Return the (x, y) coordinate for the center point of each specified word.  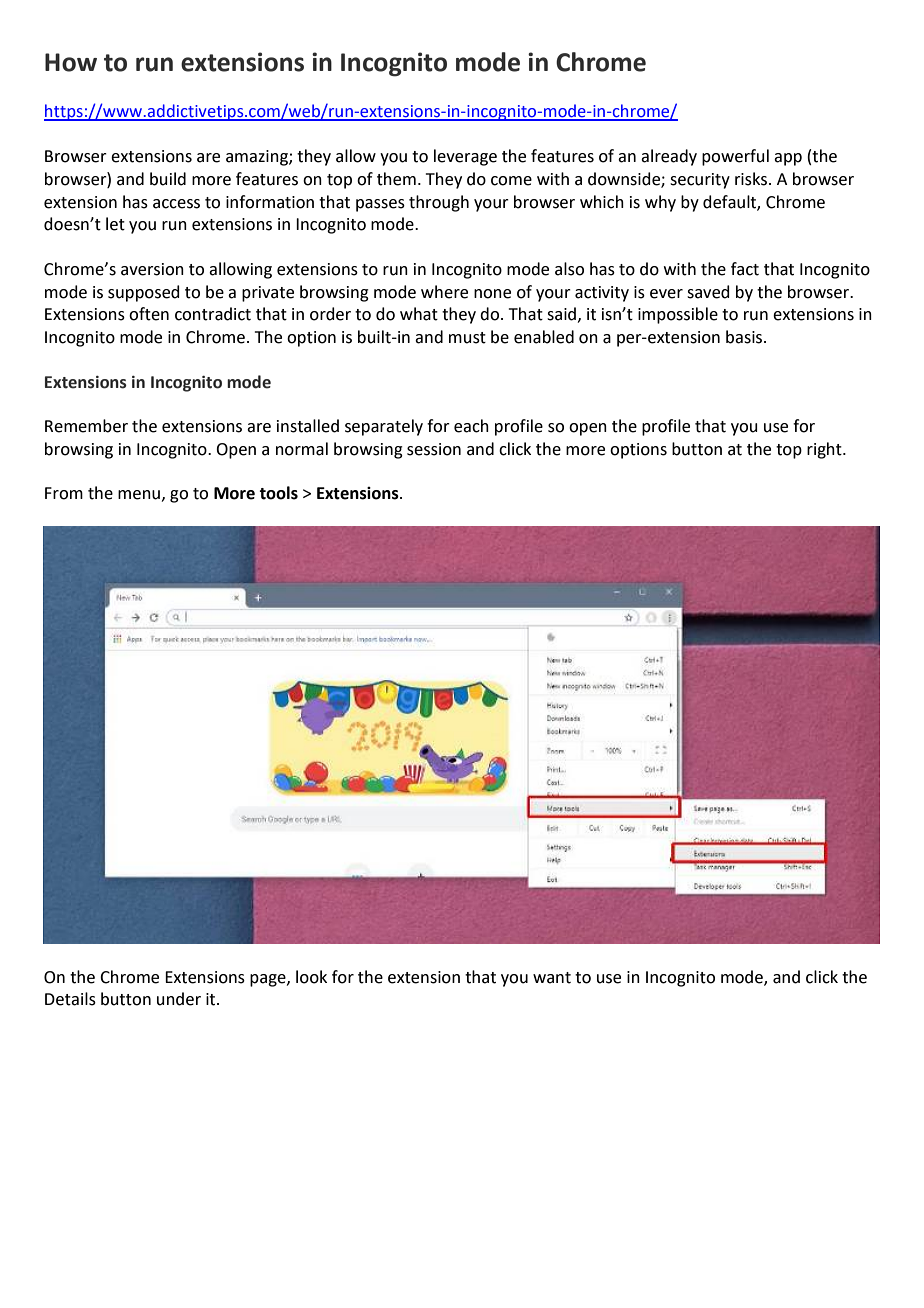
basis (745, 337)
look (311, 977)
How (71, 62)
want (552, 978)
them (396, 179)
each (471, 426)
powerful (735, 157)
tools (278, 493)
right (825, 450)
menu (139, 495)
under (179, 999)
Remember (86, 426)
